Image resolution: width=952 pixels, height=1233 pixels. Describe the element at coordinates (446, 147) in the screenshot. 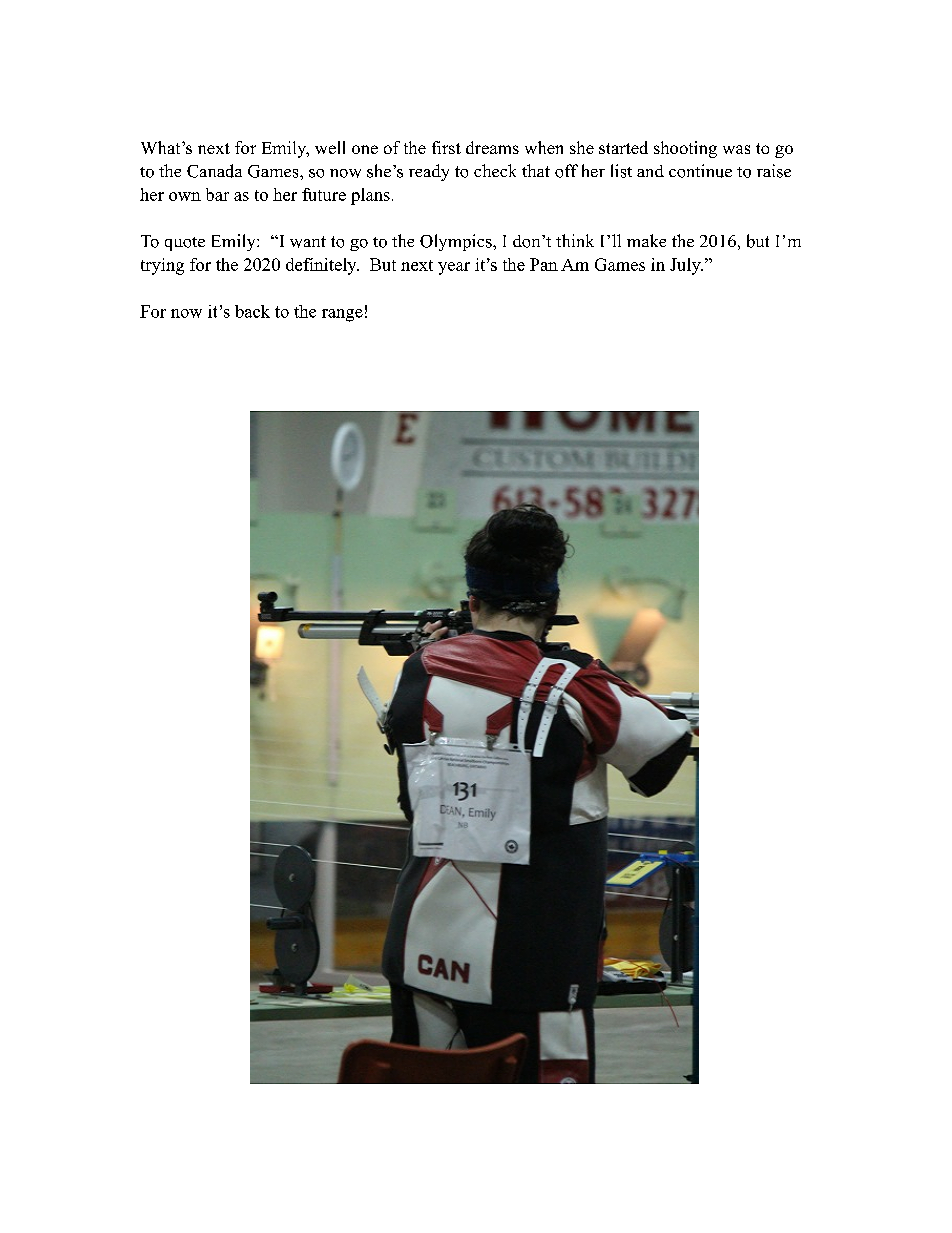

I see `first` at that location.
